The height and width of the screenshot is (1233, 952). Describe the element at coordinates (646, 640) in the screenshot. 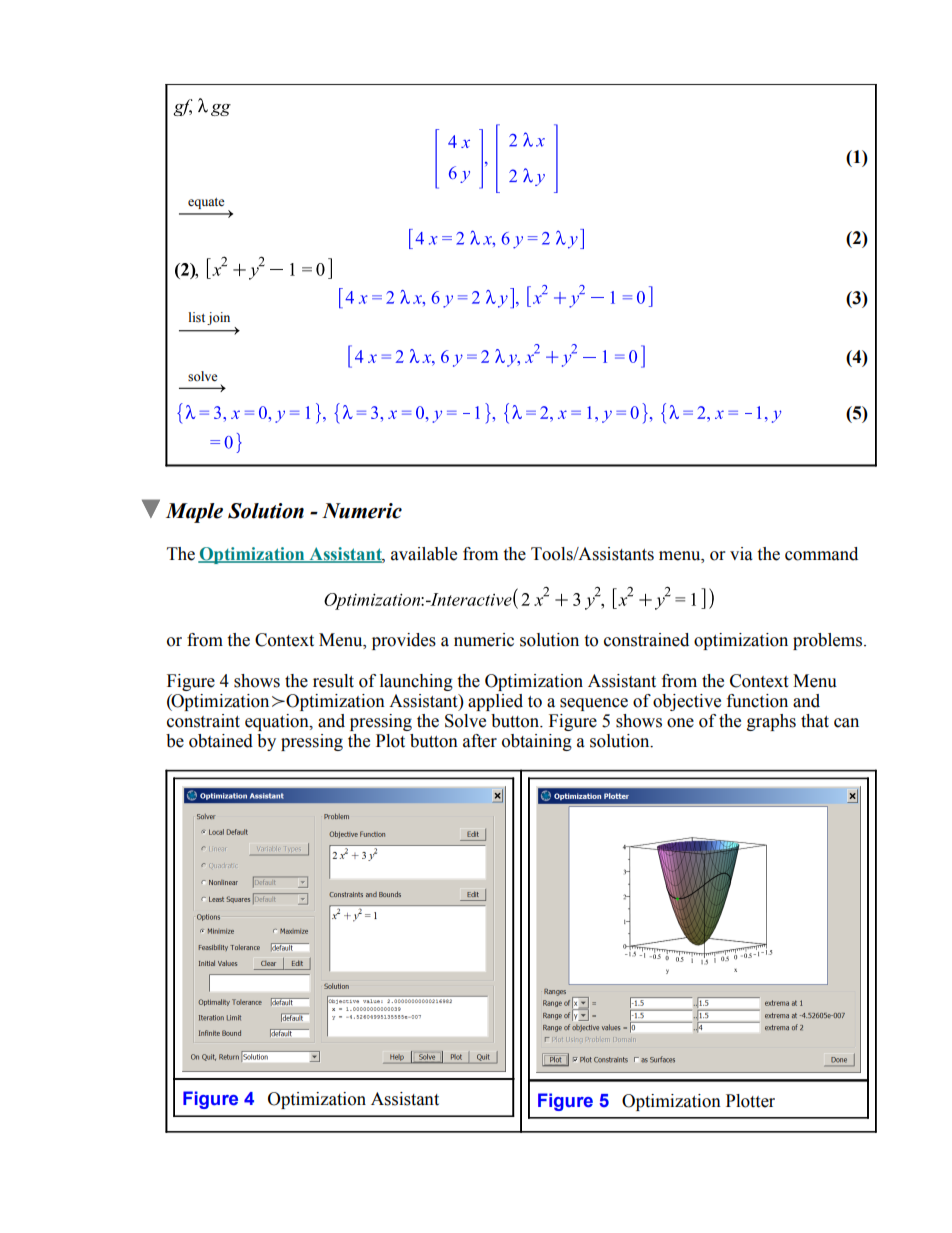

I see `constrained` at that location.
